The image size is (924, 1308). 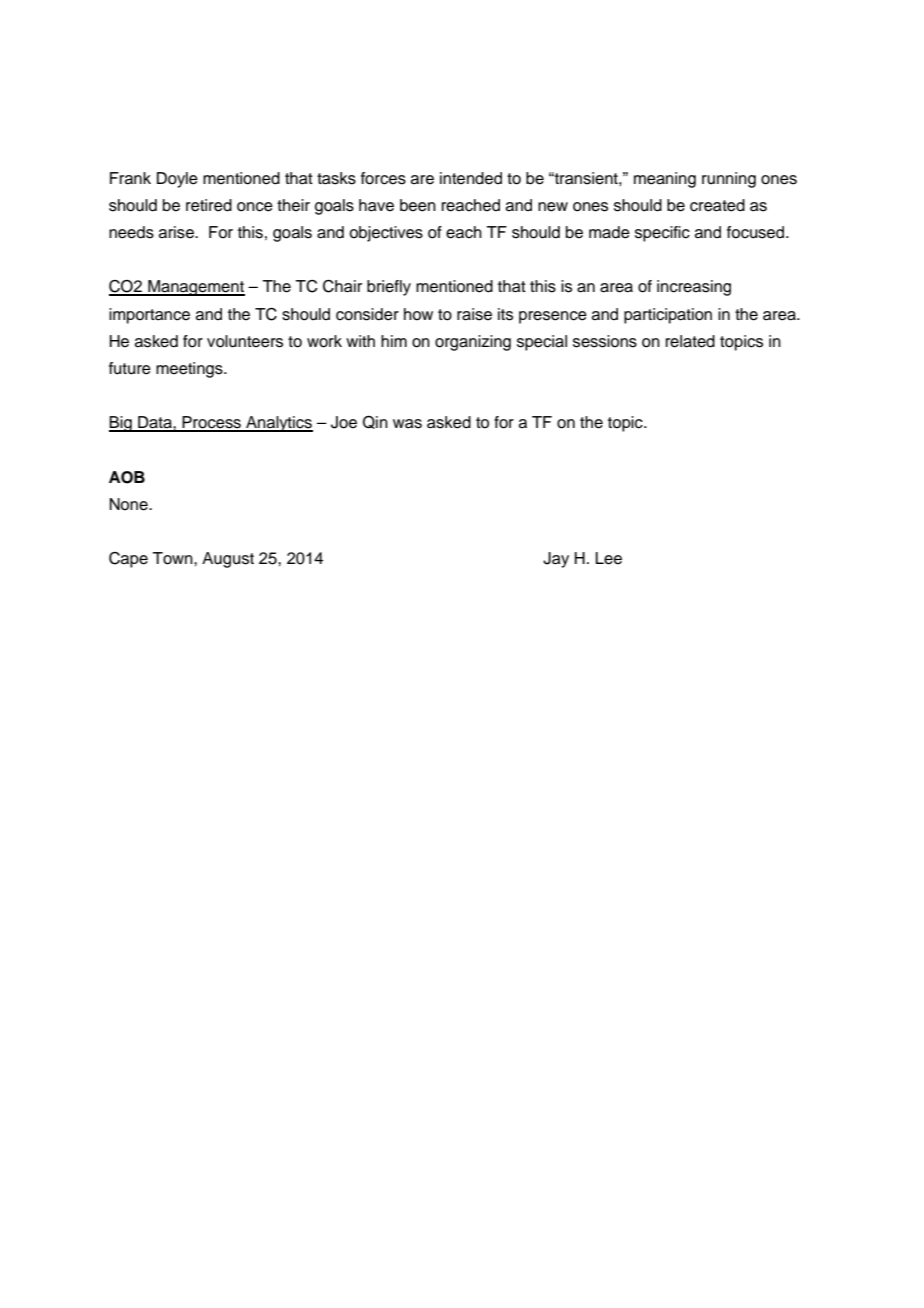 I want to click on intended, so click(x=471, y=178).
